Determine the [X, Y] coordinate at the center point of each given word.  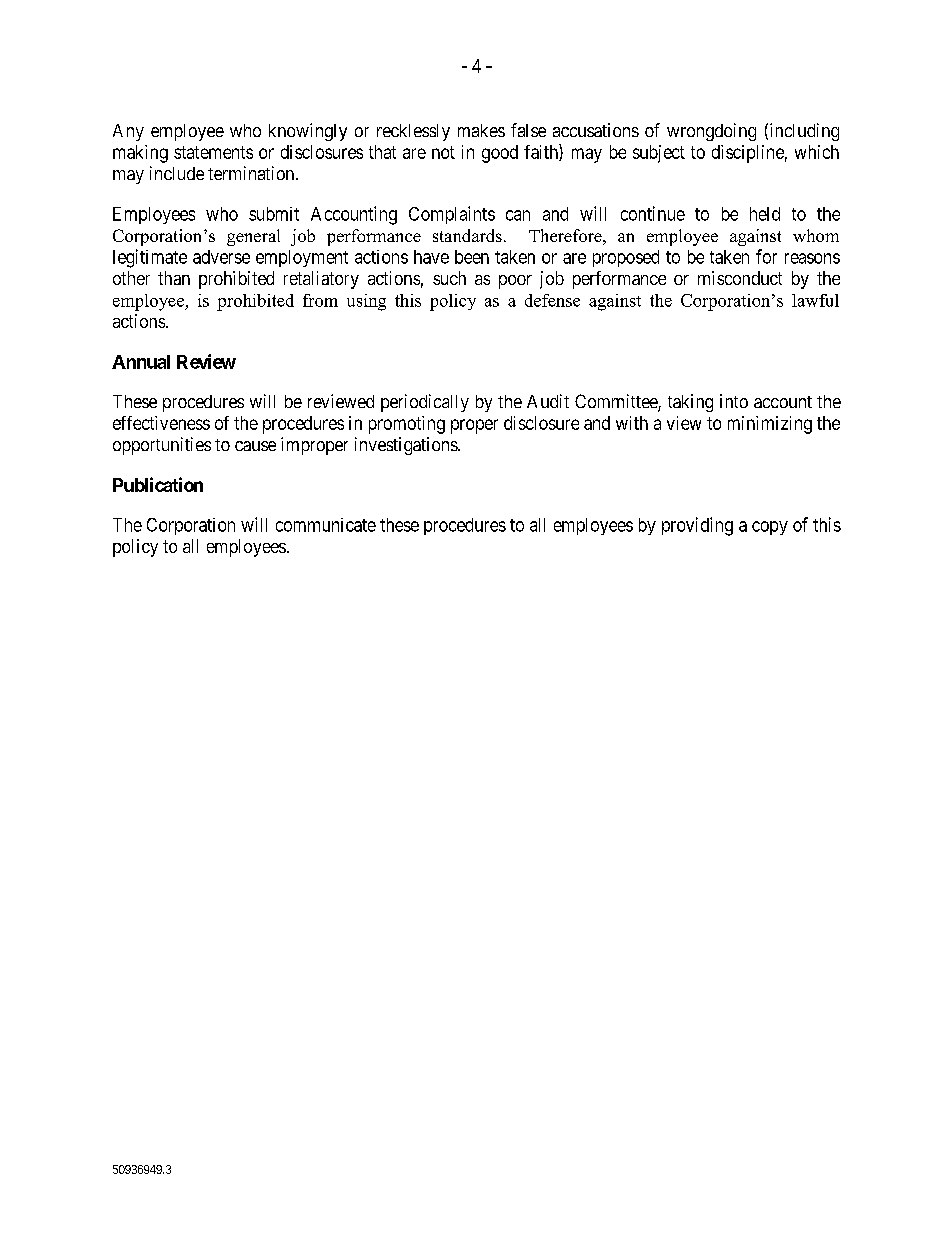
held [765, 214]
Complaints [452, 215]
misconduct [740, 278]
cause [255, 446]
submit [274, 214]
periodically [425, 403]
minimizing [770, 425]
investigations [407, 446]
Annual [141, 362]
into [734, 401]
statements [213, 152]
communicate [326, 525]
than [174, 278]
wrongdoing [711, 132]
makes [481, 130]
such [449, 278]
